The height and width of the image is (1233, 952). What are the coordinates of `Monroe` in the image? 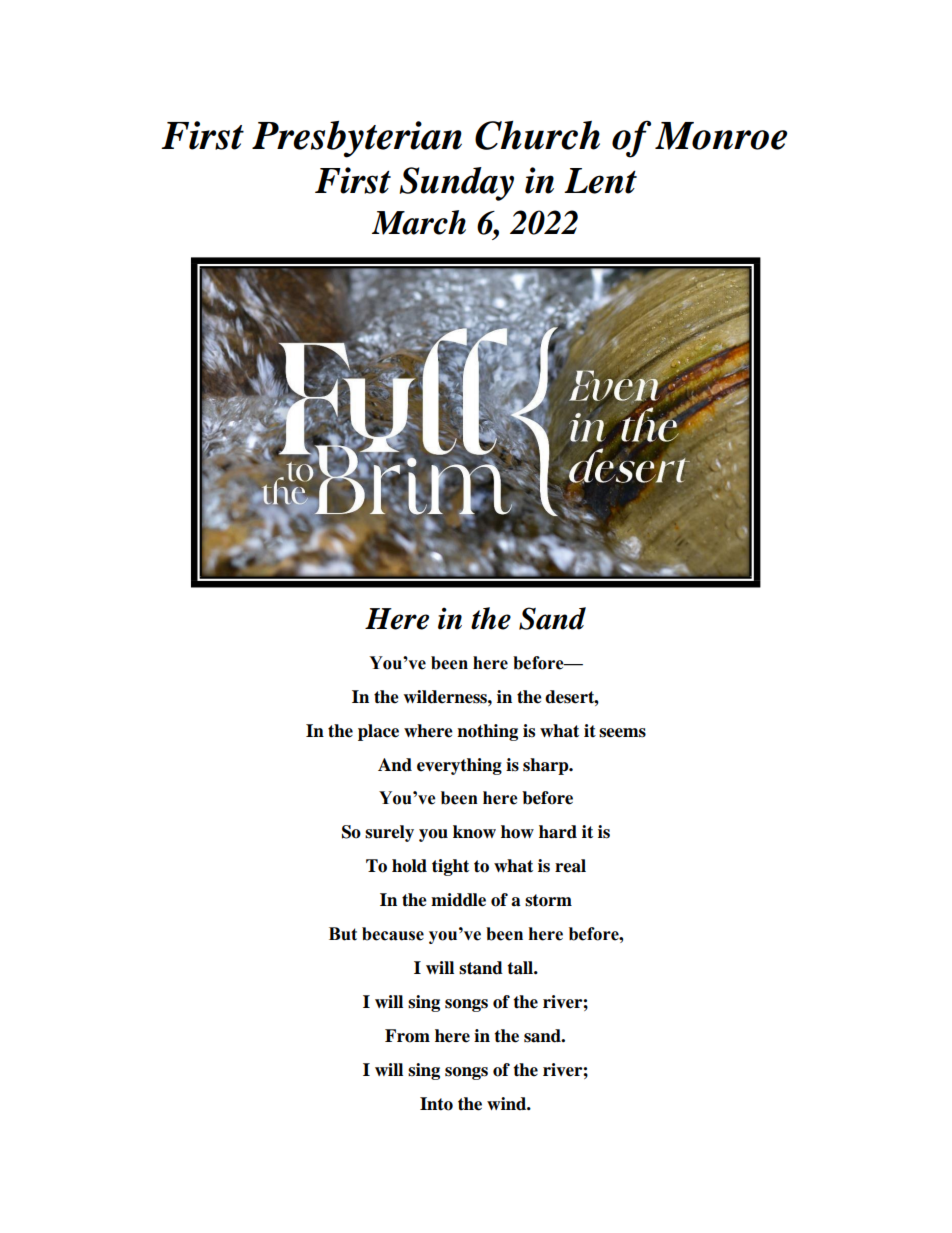 It's located at (721, 136).
